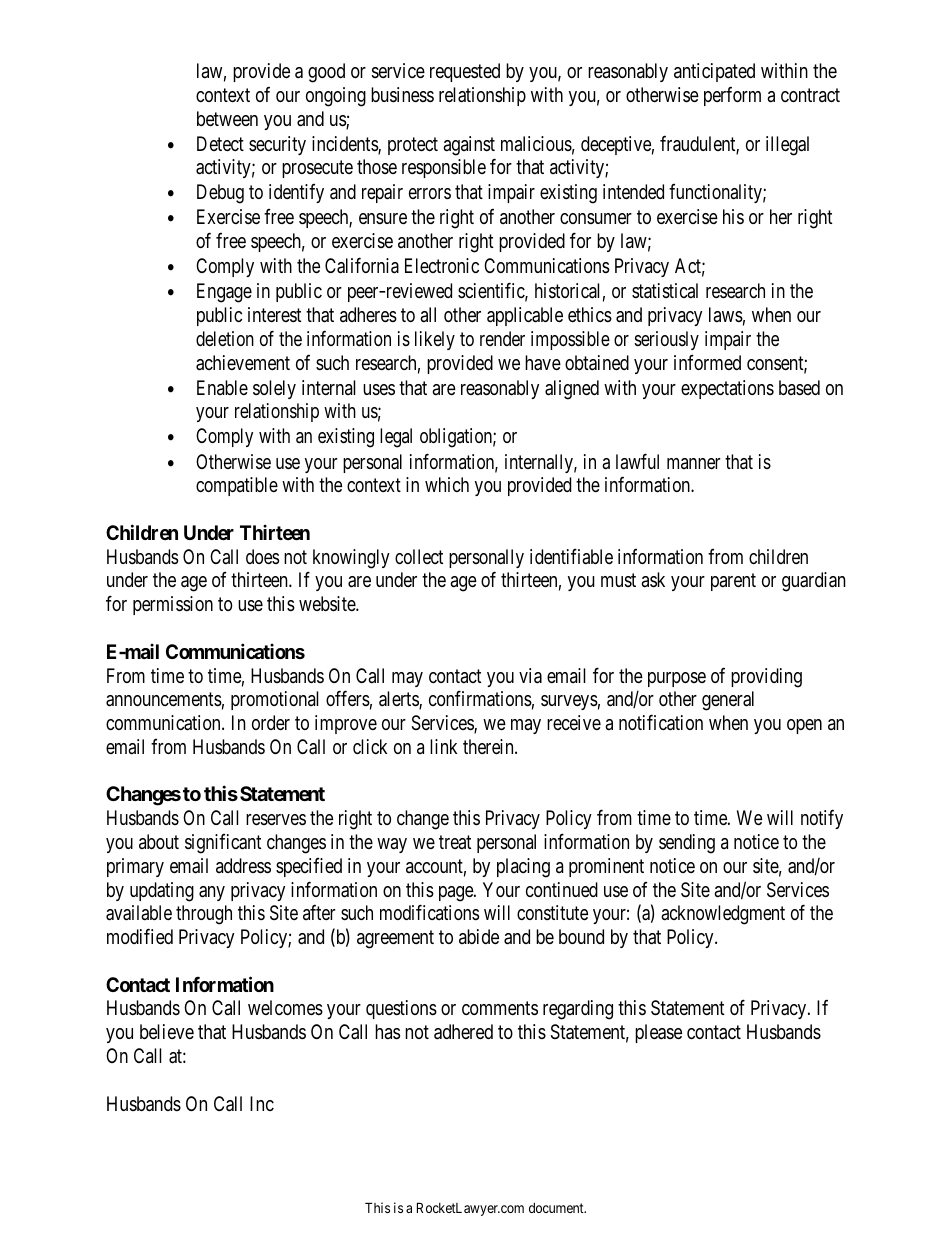 The height and width of the page is (1233, 952). Describe the element at coordinates (227, 118) in the page. I see `between` at that location.
